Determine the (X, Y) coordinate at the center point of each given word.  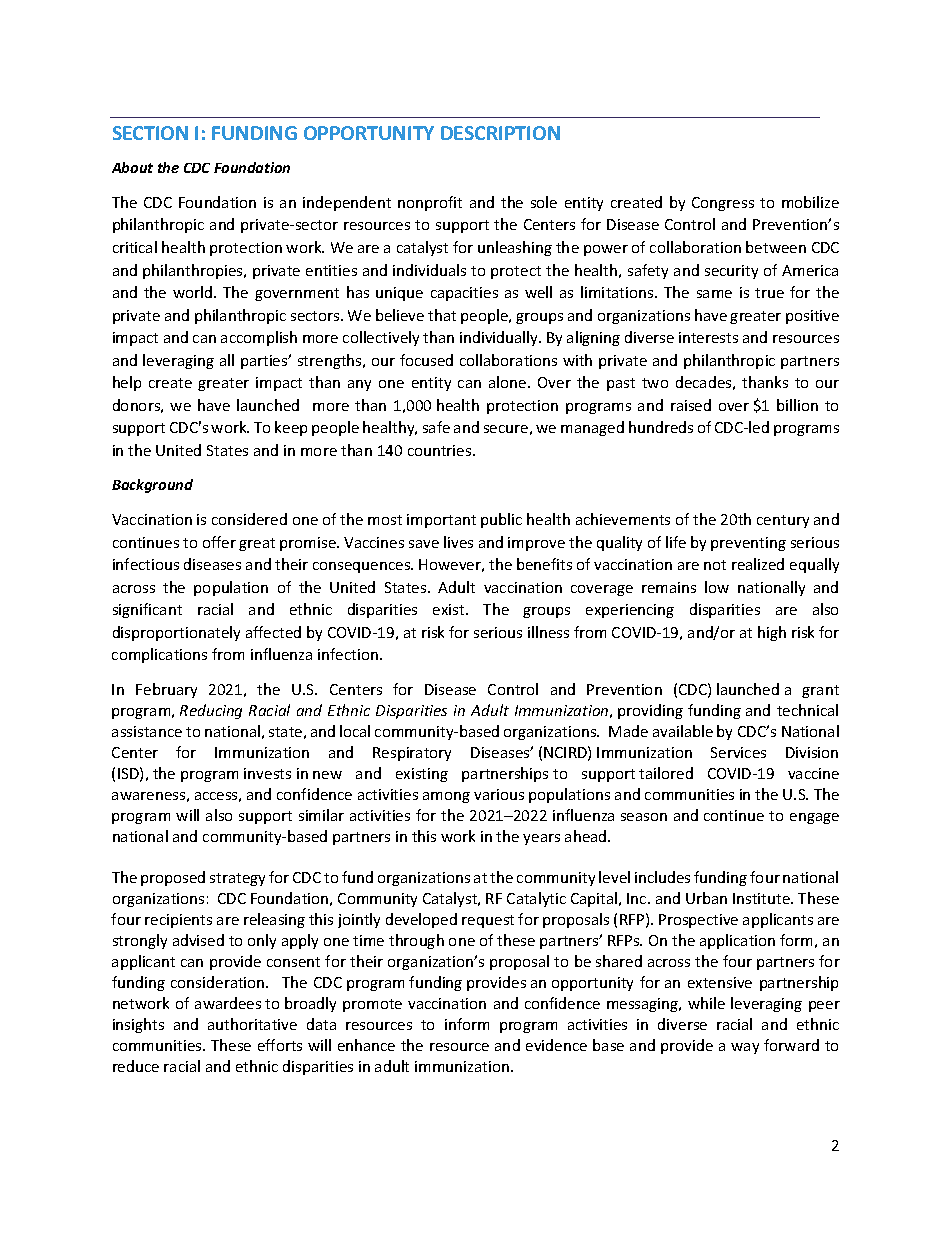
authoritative (252, 1024)
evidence (556, 1045)
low (717, 587)
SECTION (150, 133)
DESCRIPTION (500, 133)
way (745, 1048)
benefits (544, 564)
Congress (723, 204)
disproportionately (176, 633)
